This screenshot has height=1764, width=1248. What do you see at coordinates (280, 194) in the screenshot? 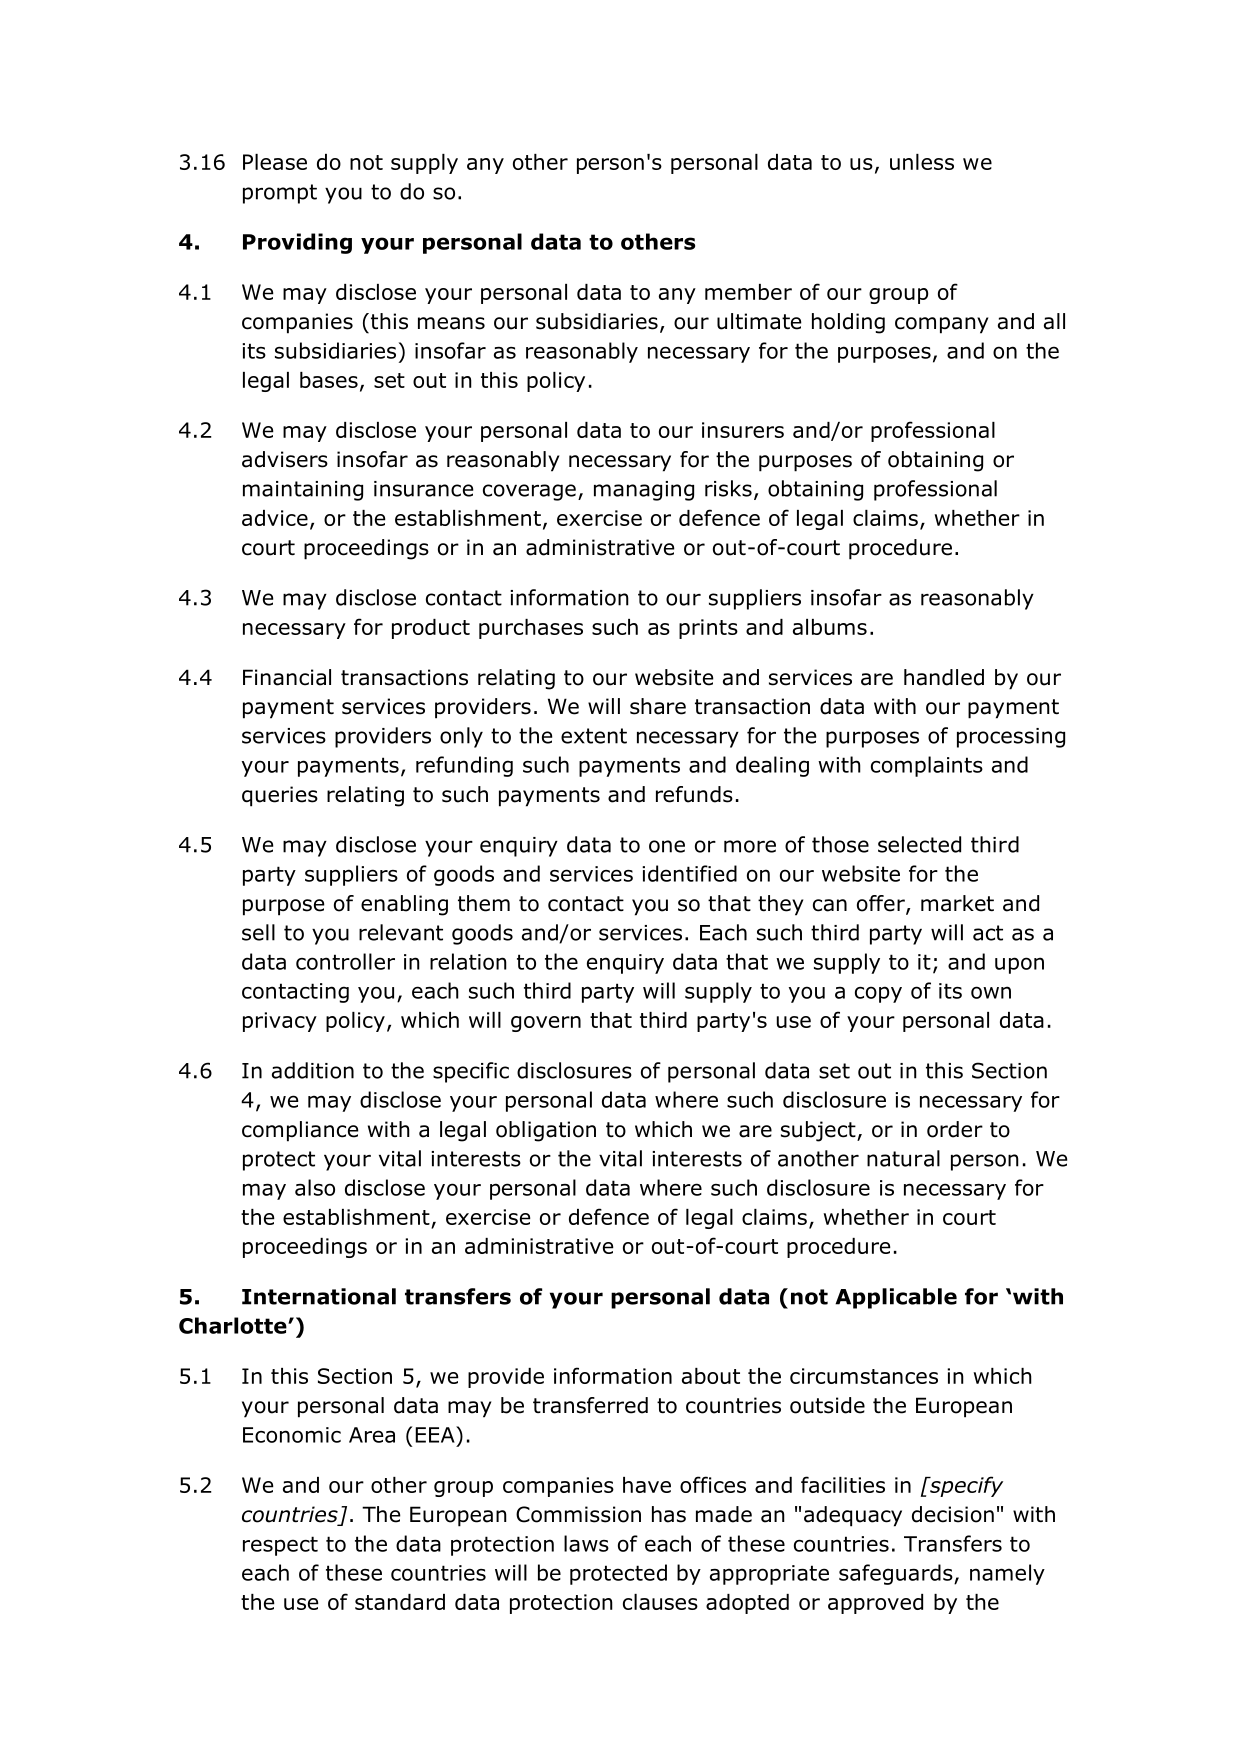
I see `prompt` at bounding box center [280, 194].
